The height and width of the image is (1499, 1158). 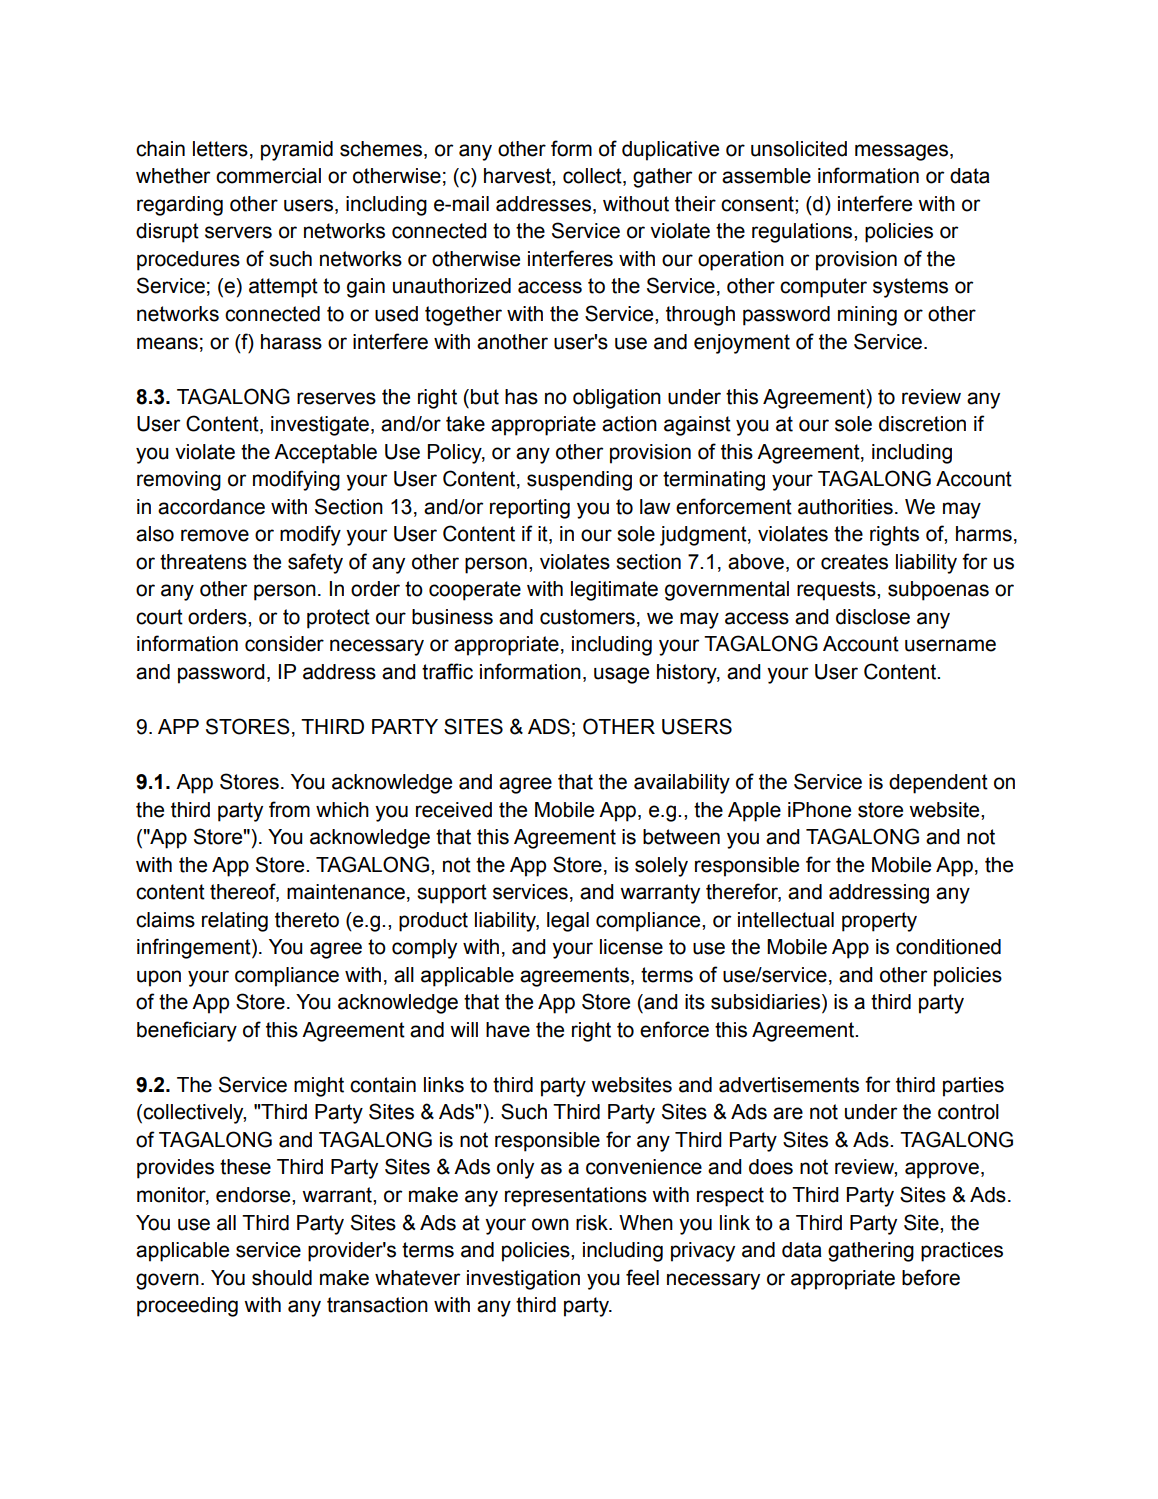 I want to click on consider, so click(x=284, y=644).
